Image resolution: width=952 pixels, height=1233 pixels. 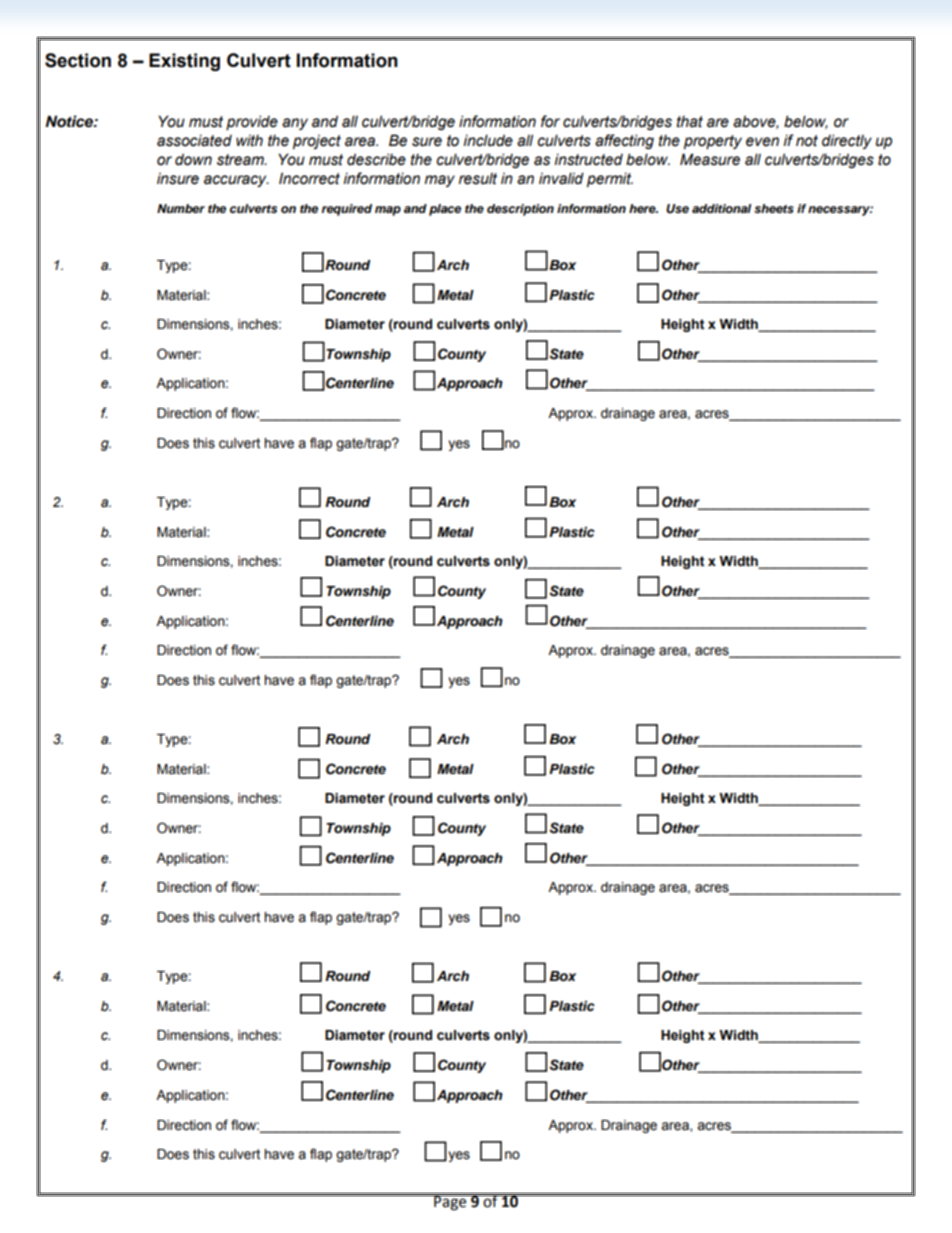 What do you see at coordinates (774, 208) in the document?
I see `sheets` at bounding box center [774, 208].
